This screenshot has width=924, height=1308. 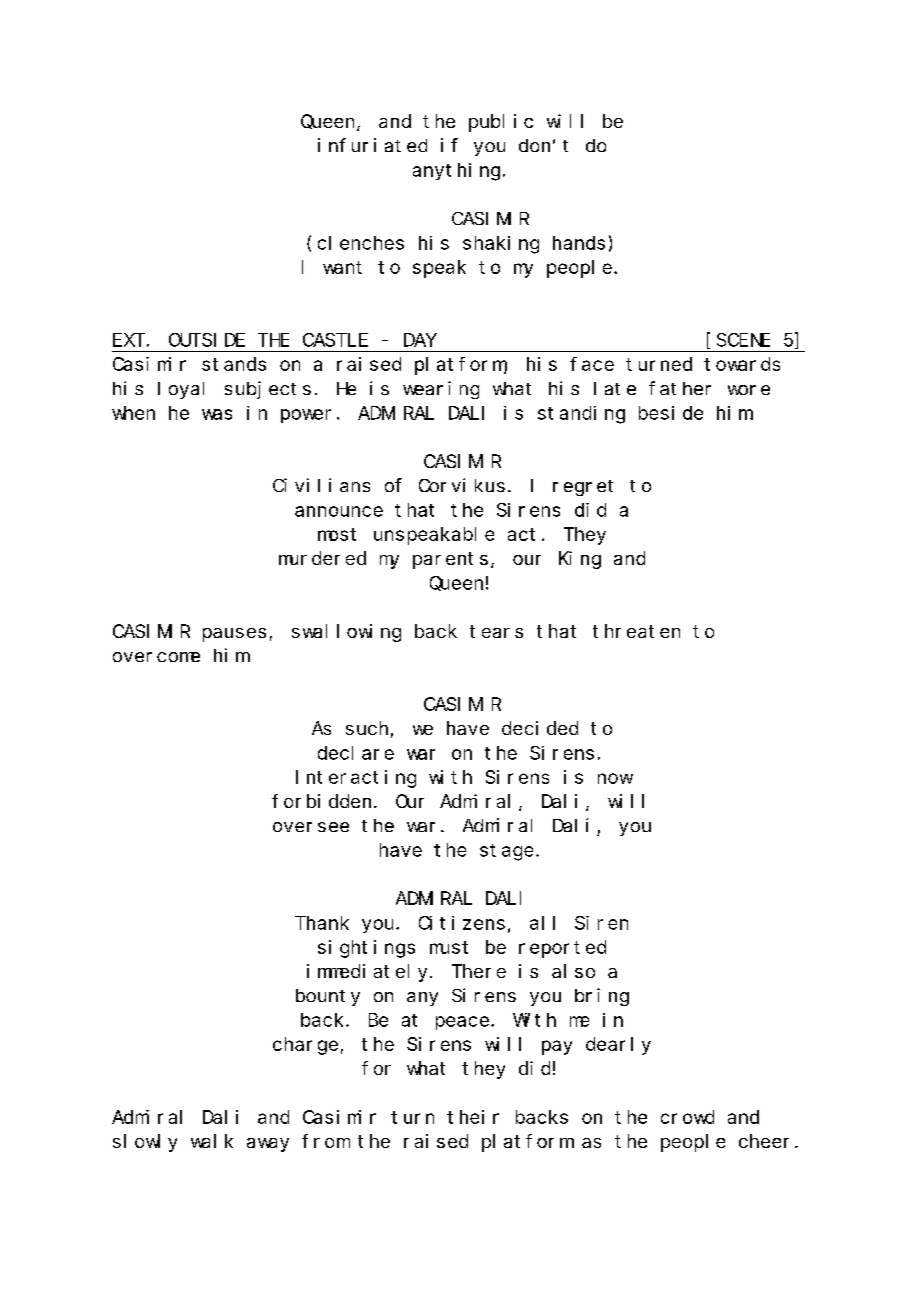 I want to click on hands, so click(x=579, y=243).
